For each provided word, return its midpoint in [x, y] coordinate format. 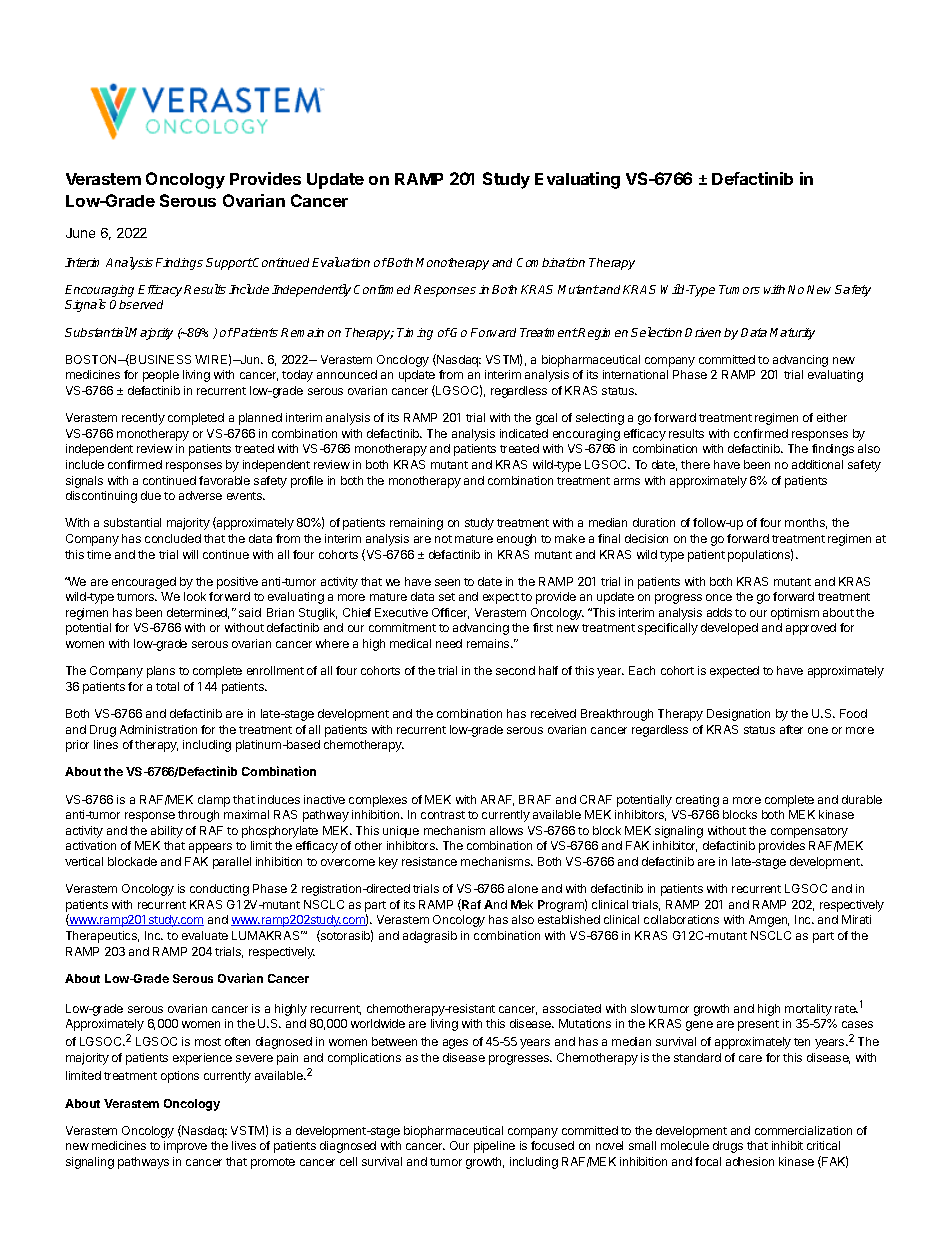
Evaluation [341, 262]
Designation [738, 715]
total [167, 686]
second [515, 670]
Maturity [792, 334]
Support [229, 264]
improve [185, 1147]
